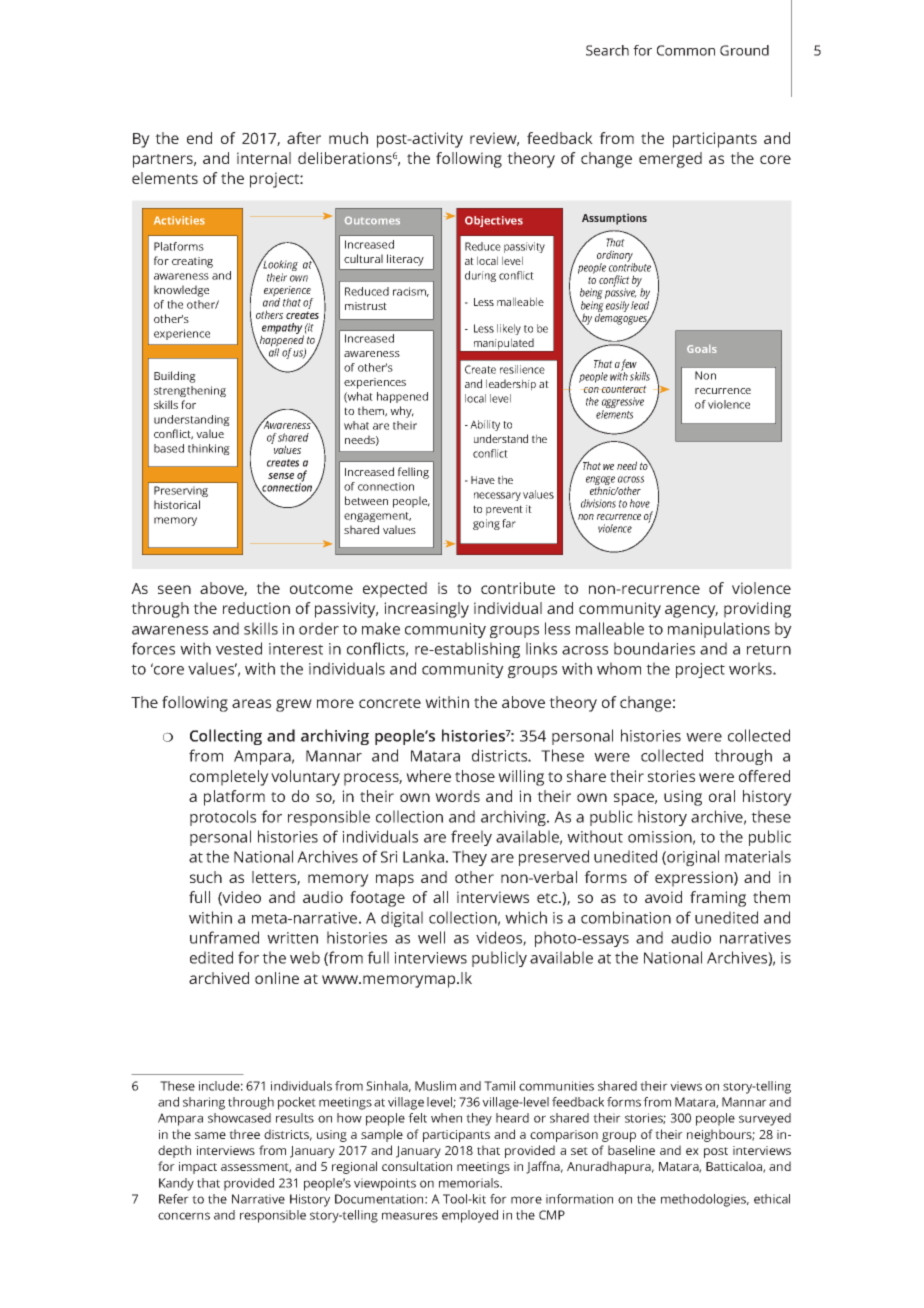 Image resolution: width=924 pixels, height=1308 pixels. What do you see at coordinates (348, 138) in the image?
I see `much` at bounding box center [348, 138].
